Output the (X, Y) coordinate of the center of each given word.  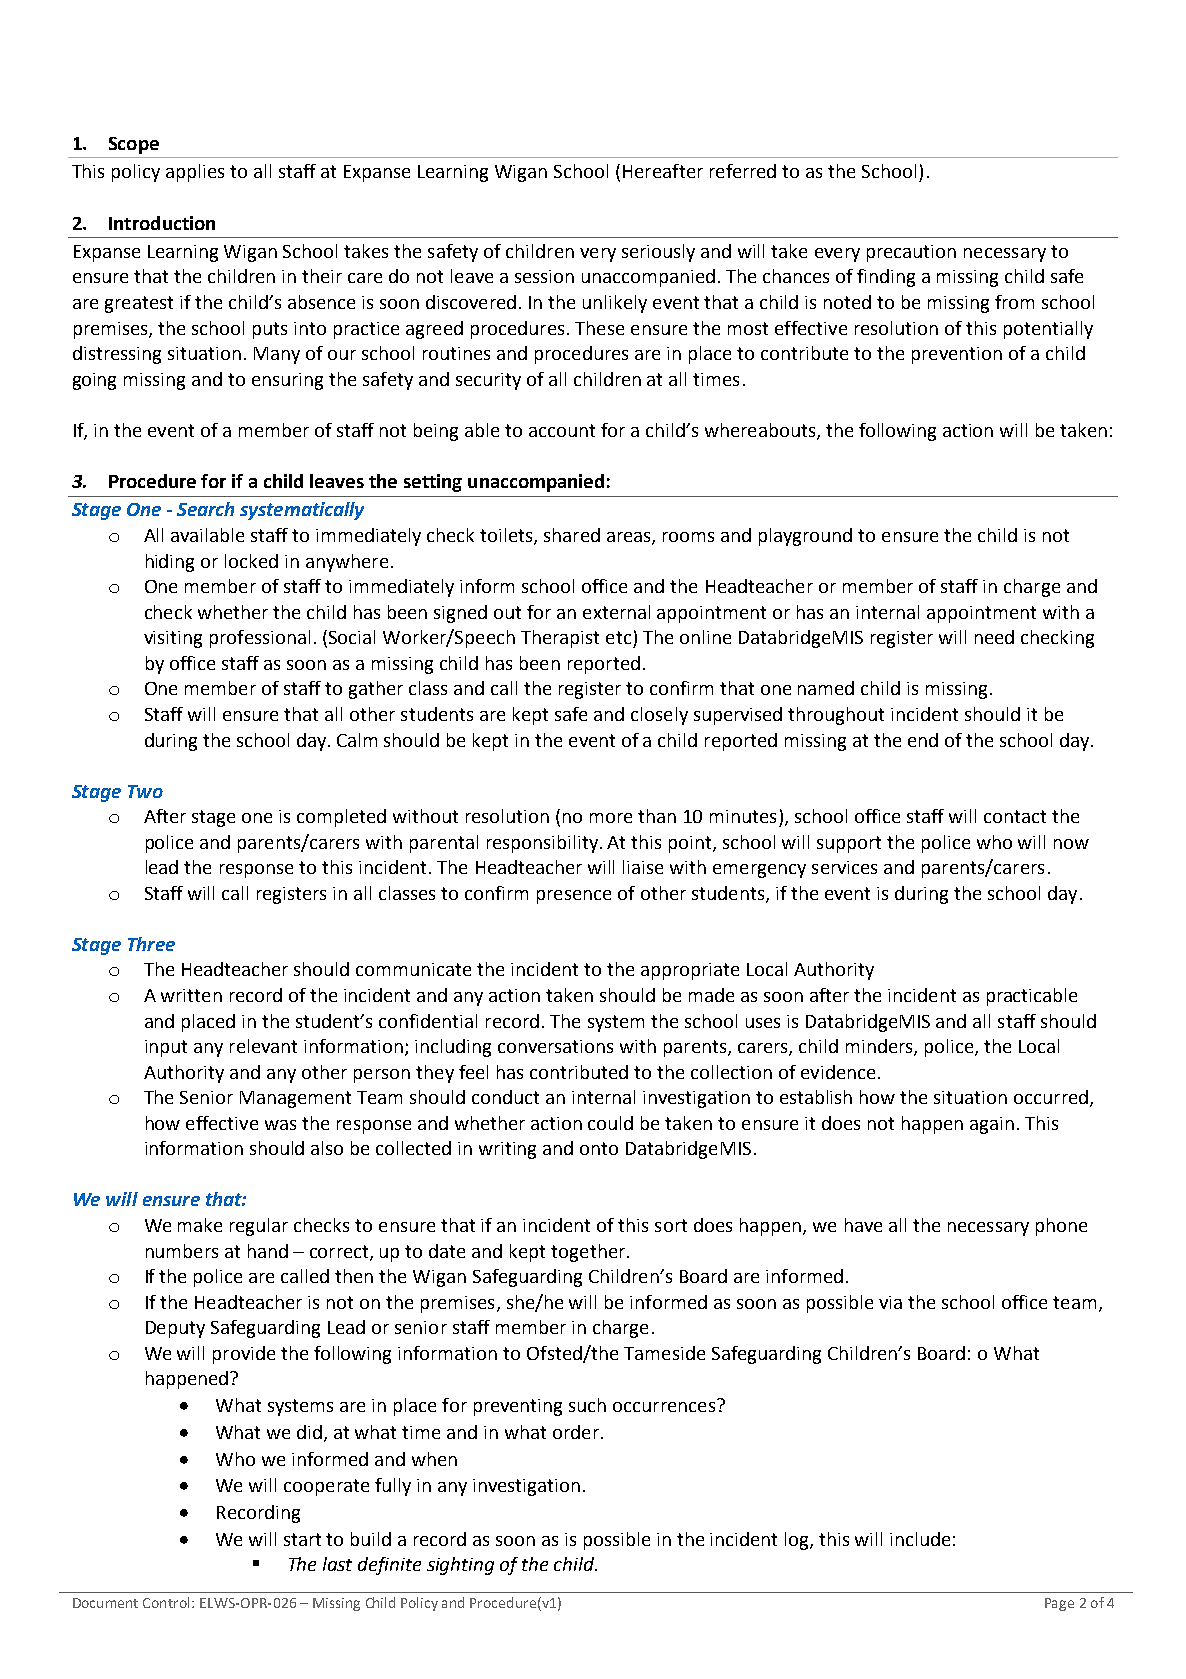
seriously (658, 253)
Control (166, 1602)
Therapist (560, 639)
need (994, 637)
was (280, 1125)
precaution (911, 253)
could (610, 1123)
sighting (460, 1566)
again (992, 1125)
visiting (173, 639)
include (920, 1539)
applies (195, 173)
